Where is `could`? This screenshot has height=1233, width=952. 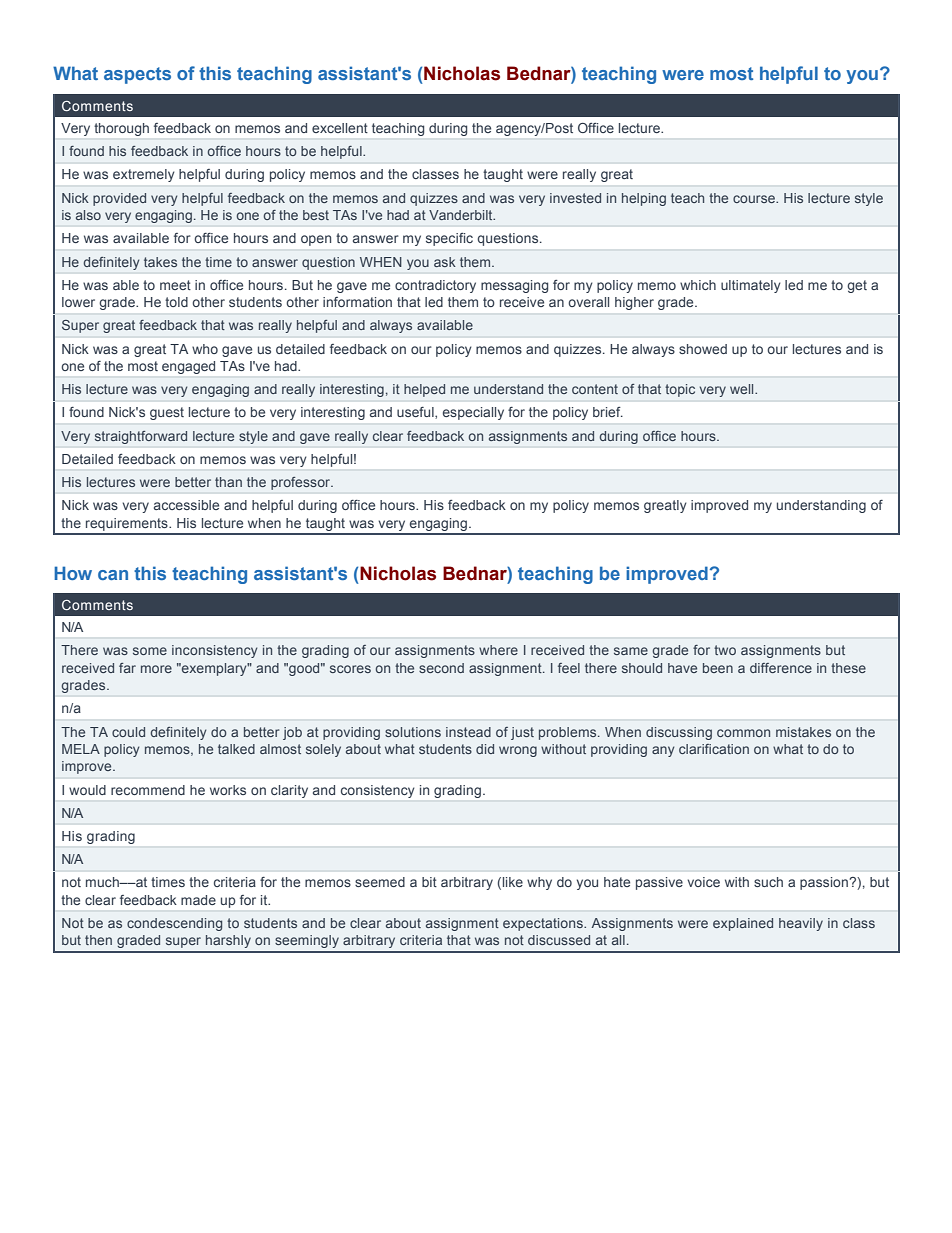 could is located at coordinates (128, 732).
